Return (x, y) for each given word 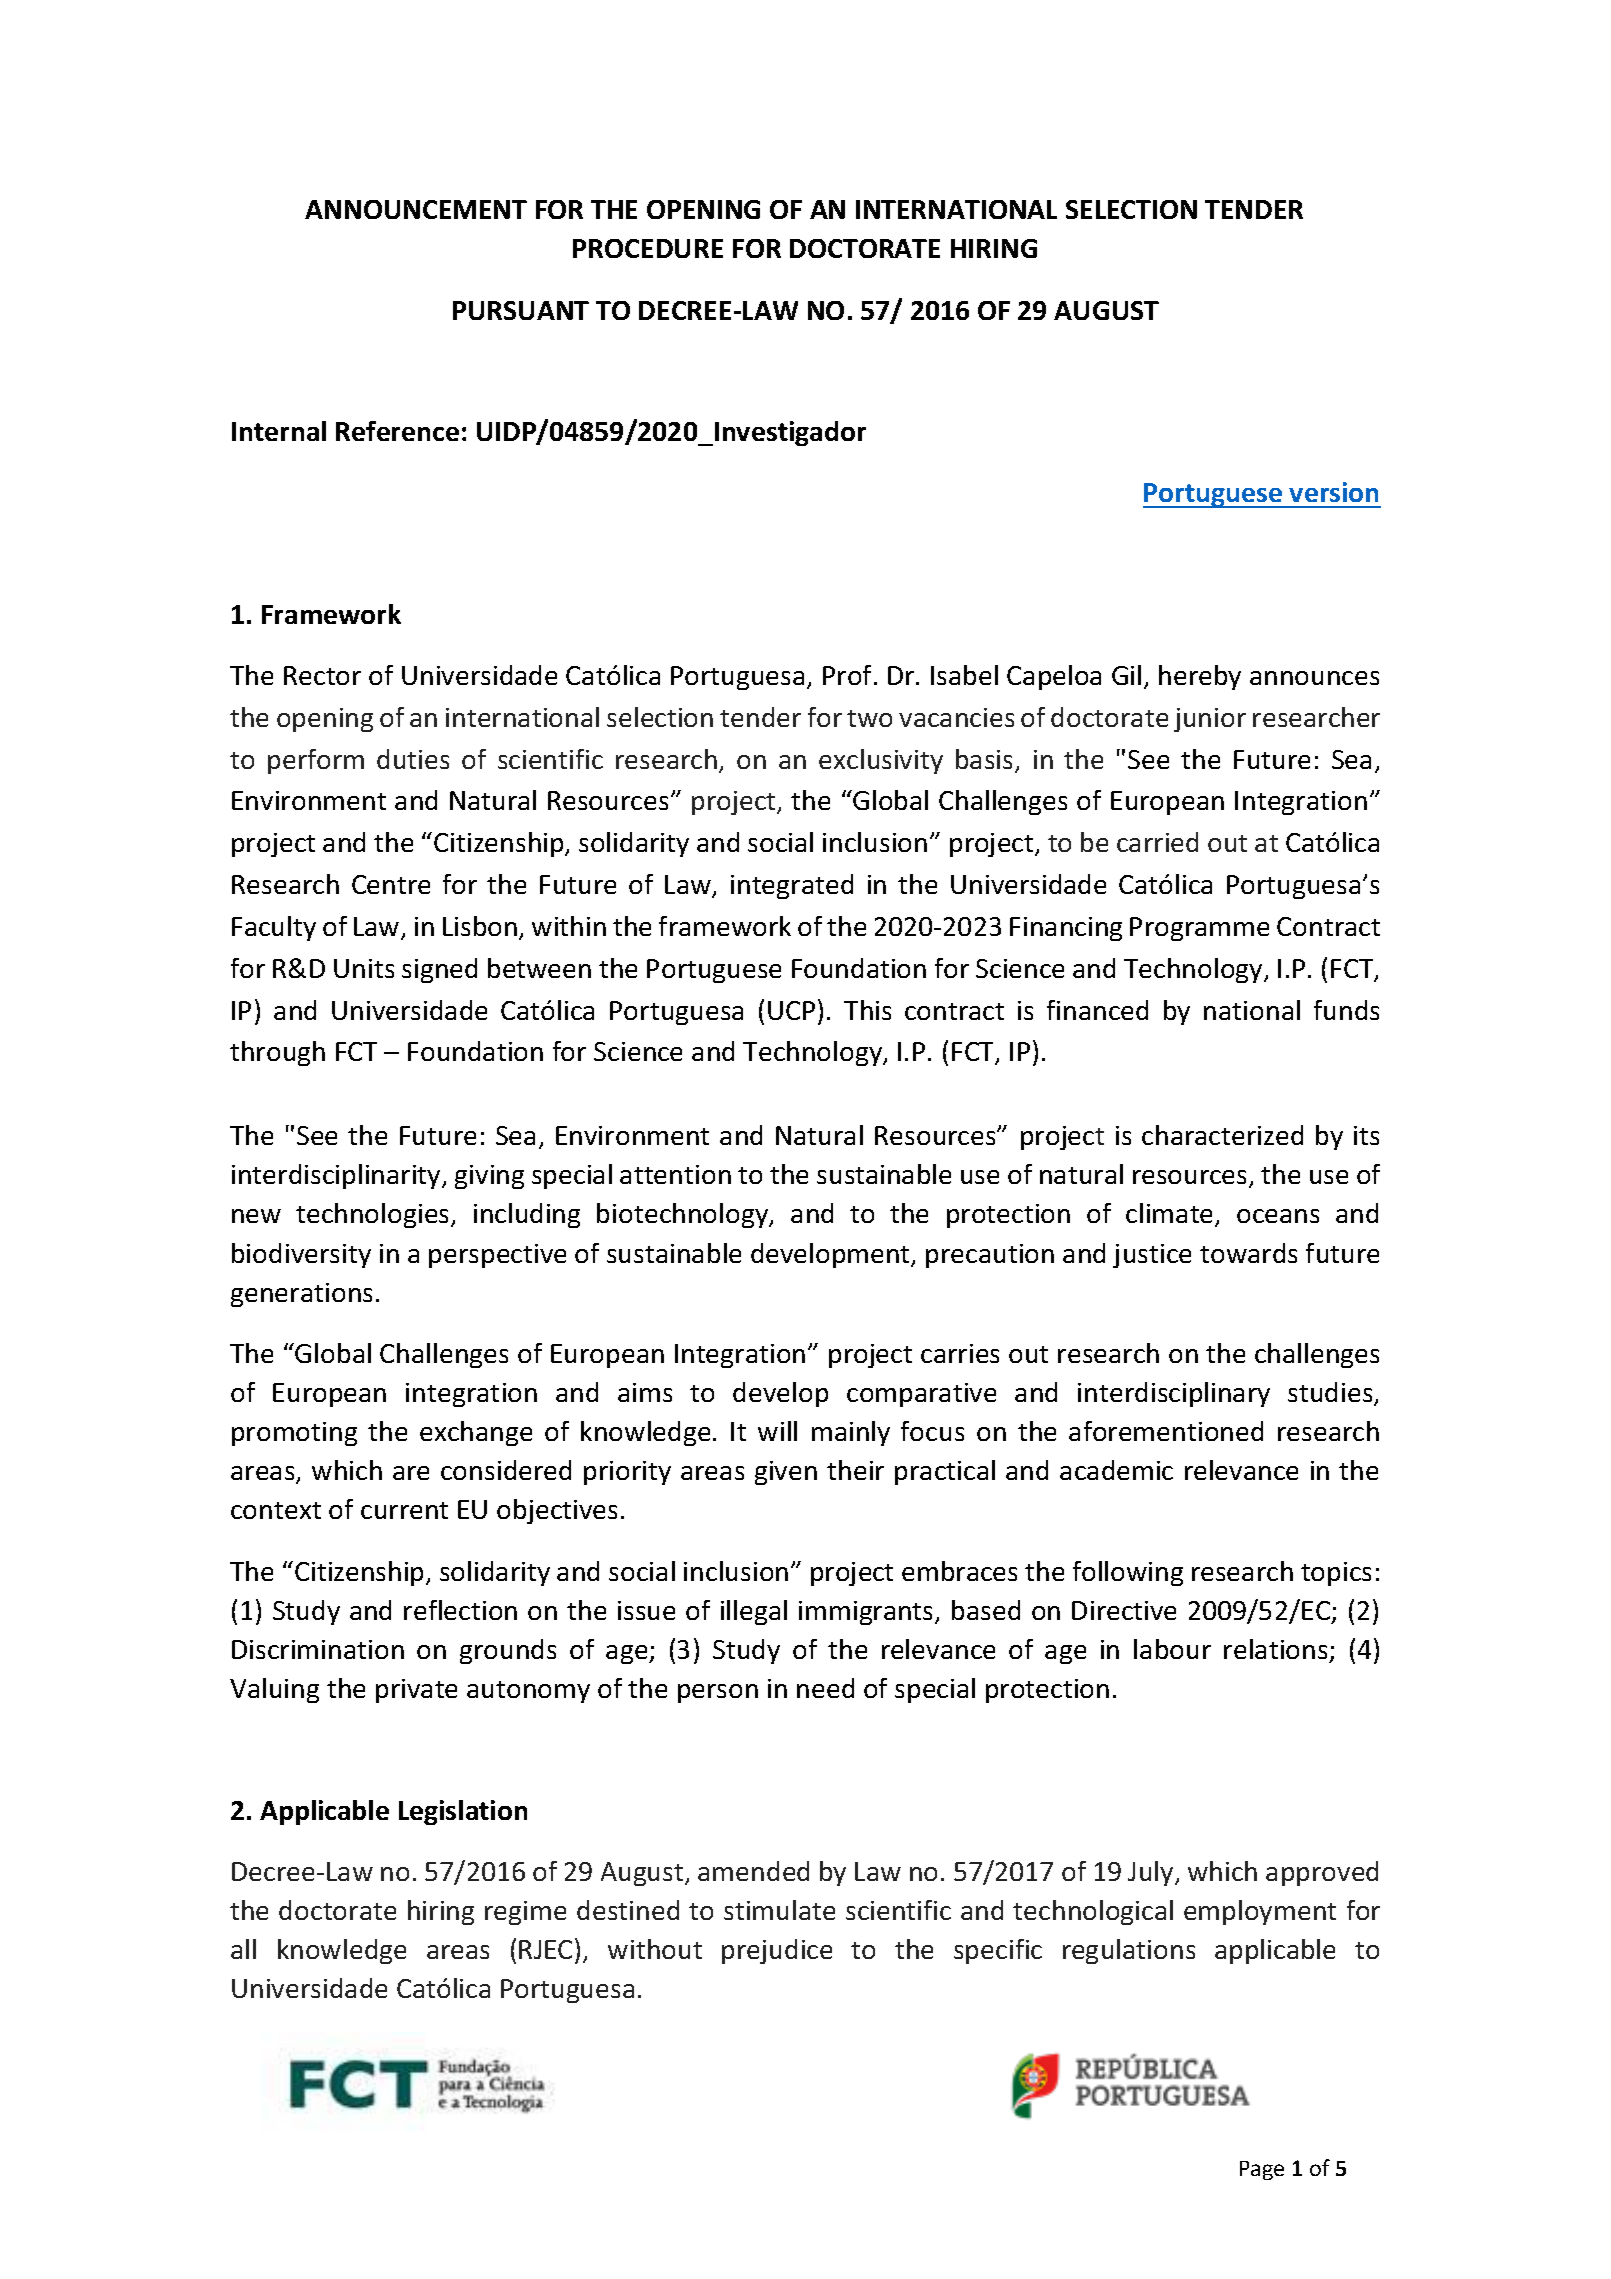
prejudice (777, 1951)
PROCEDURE (648, 248)
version (1333, 492)
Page (1262, 2170)
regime (525, 1913)
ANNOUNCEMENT (416, 209)
